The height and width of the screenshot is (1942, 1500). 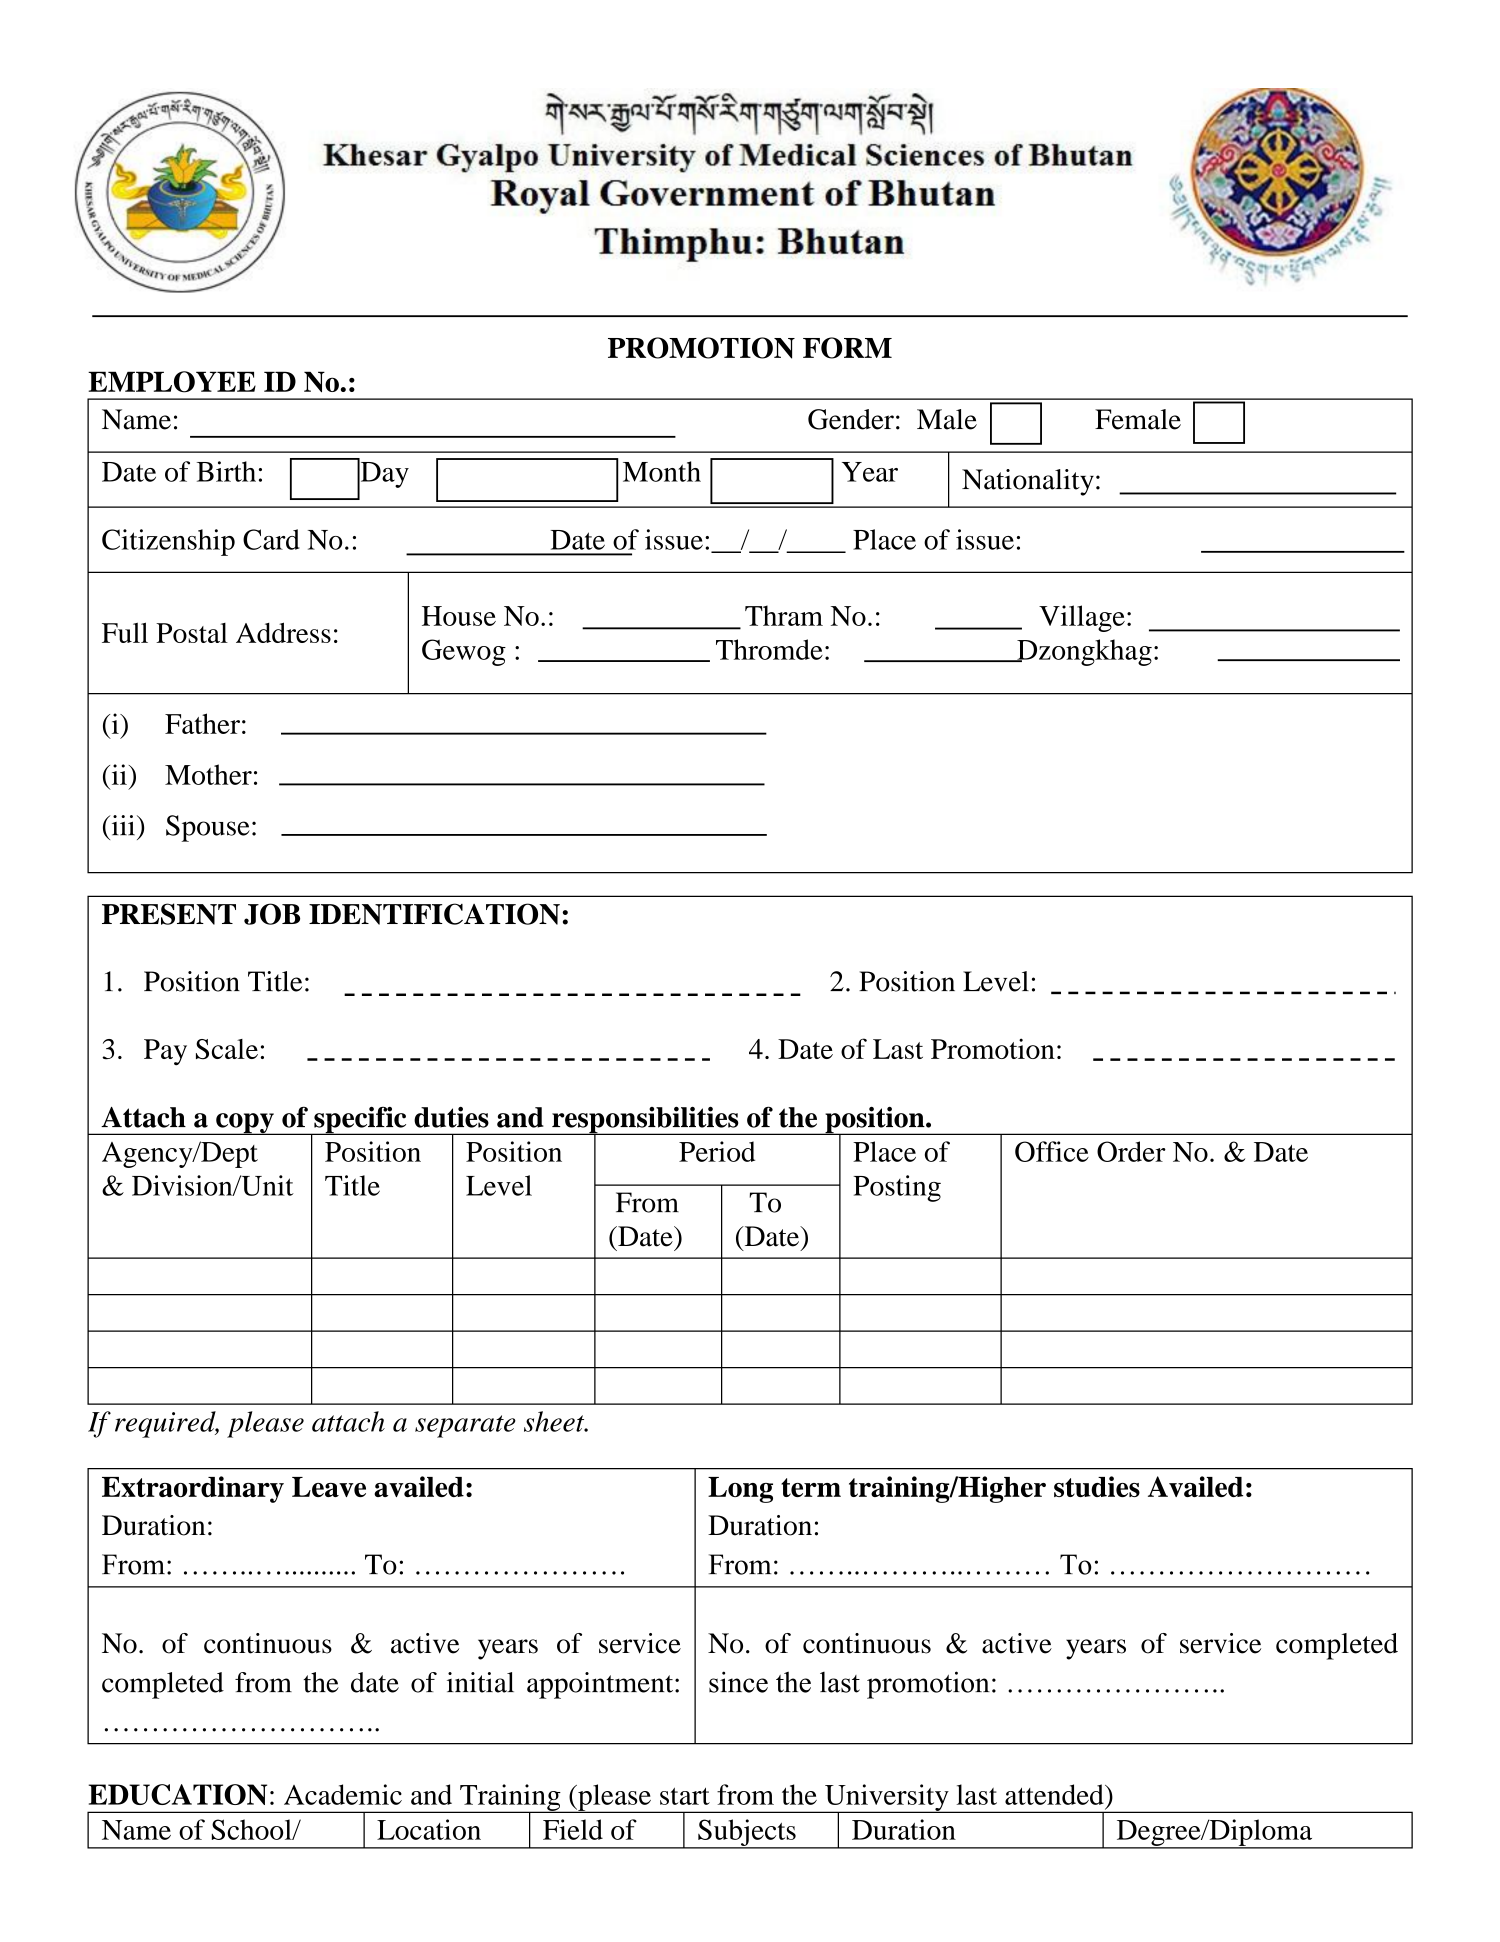 I want to click on responsibilities, so click(x=645, y=1121).
